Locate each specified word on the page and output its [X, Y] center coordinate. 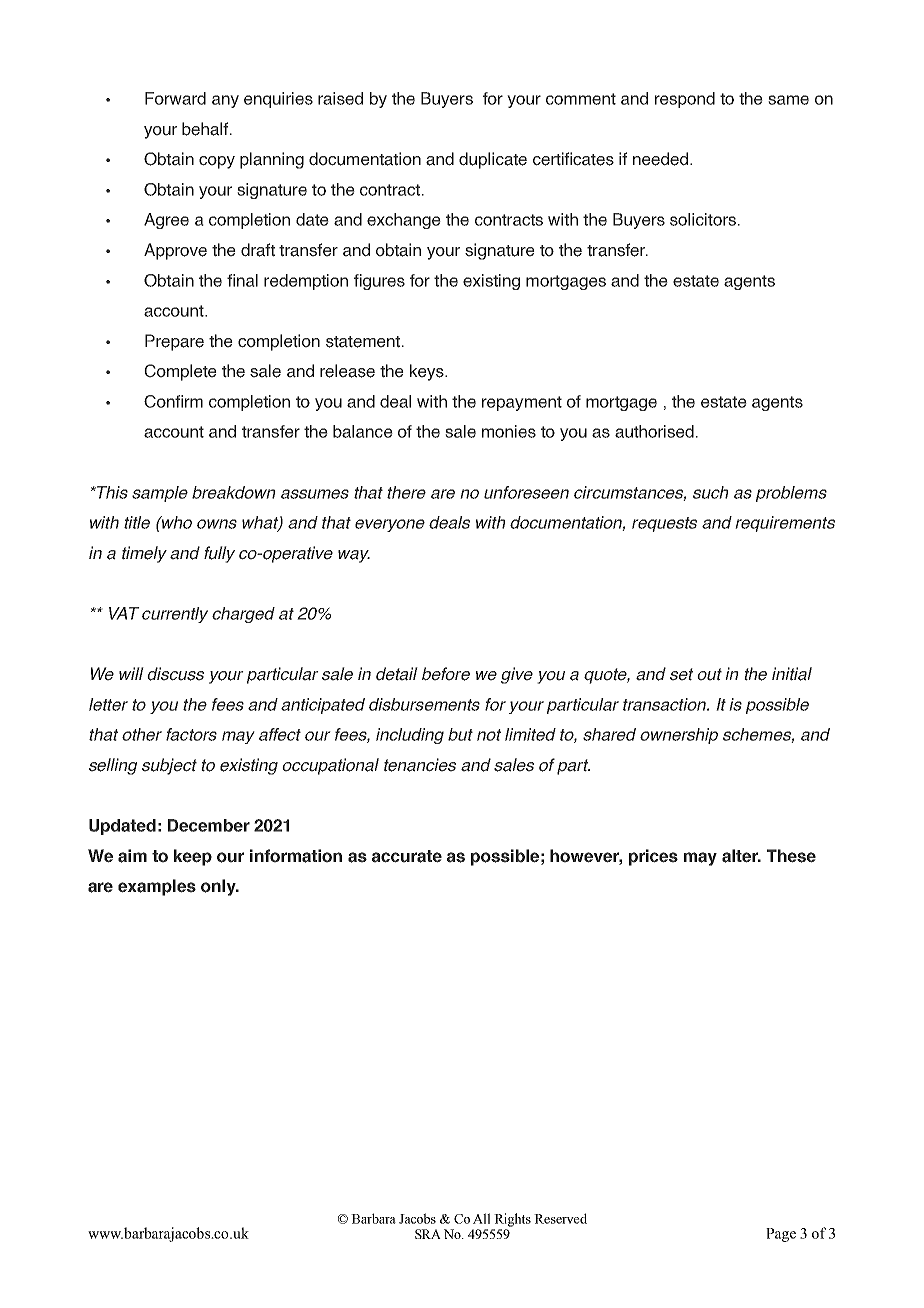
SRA [428, 1234]
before [446, 674]
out [709, 674]
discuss [175, 674]
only [219, 887]
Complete [180, 372]
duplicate [493, 160]
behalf [206, 129]
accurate [407, 856]
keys [428, 372]
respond [685, 100]
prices [653, 857]
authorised [654, 431]
